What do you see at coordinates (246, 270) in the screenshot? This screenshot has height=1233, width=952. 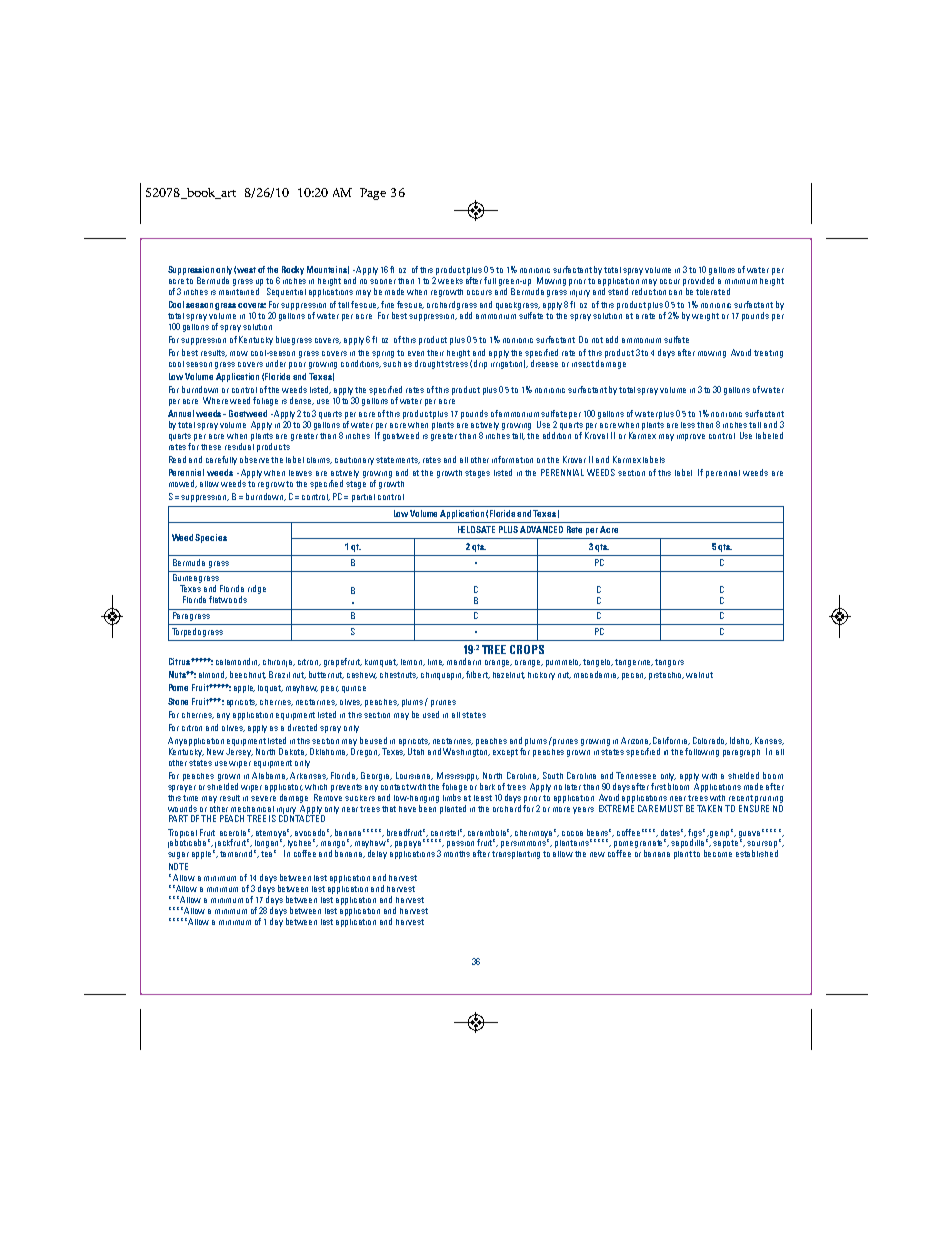 I see `west` at bounding box center [246, 270].
